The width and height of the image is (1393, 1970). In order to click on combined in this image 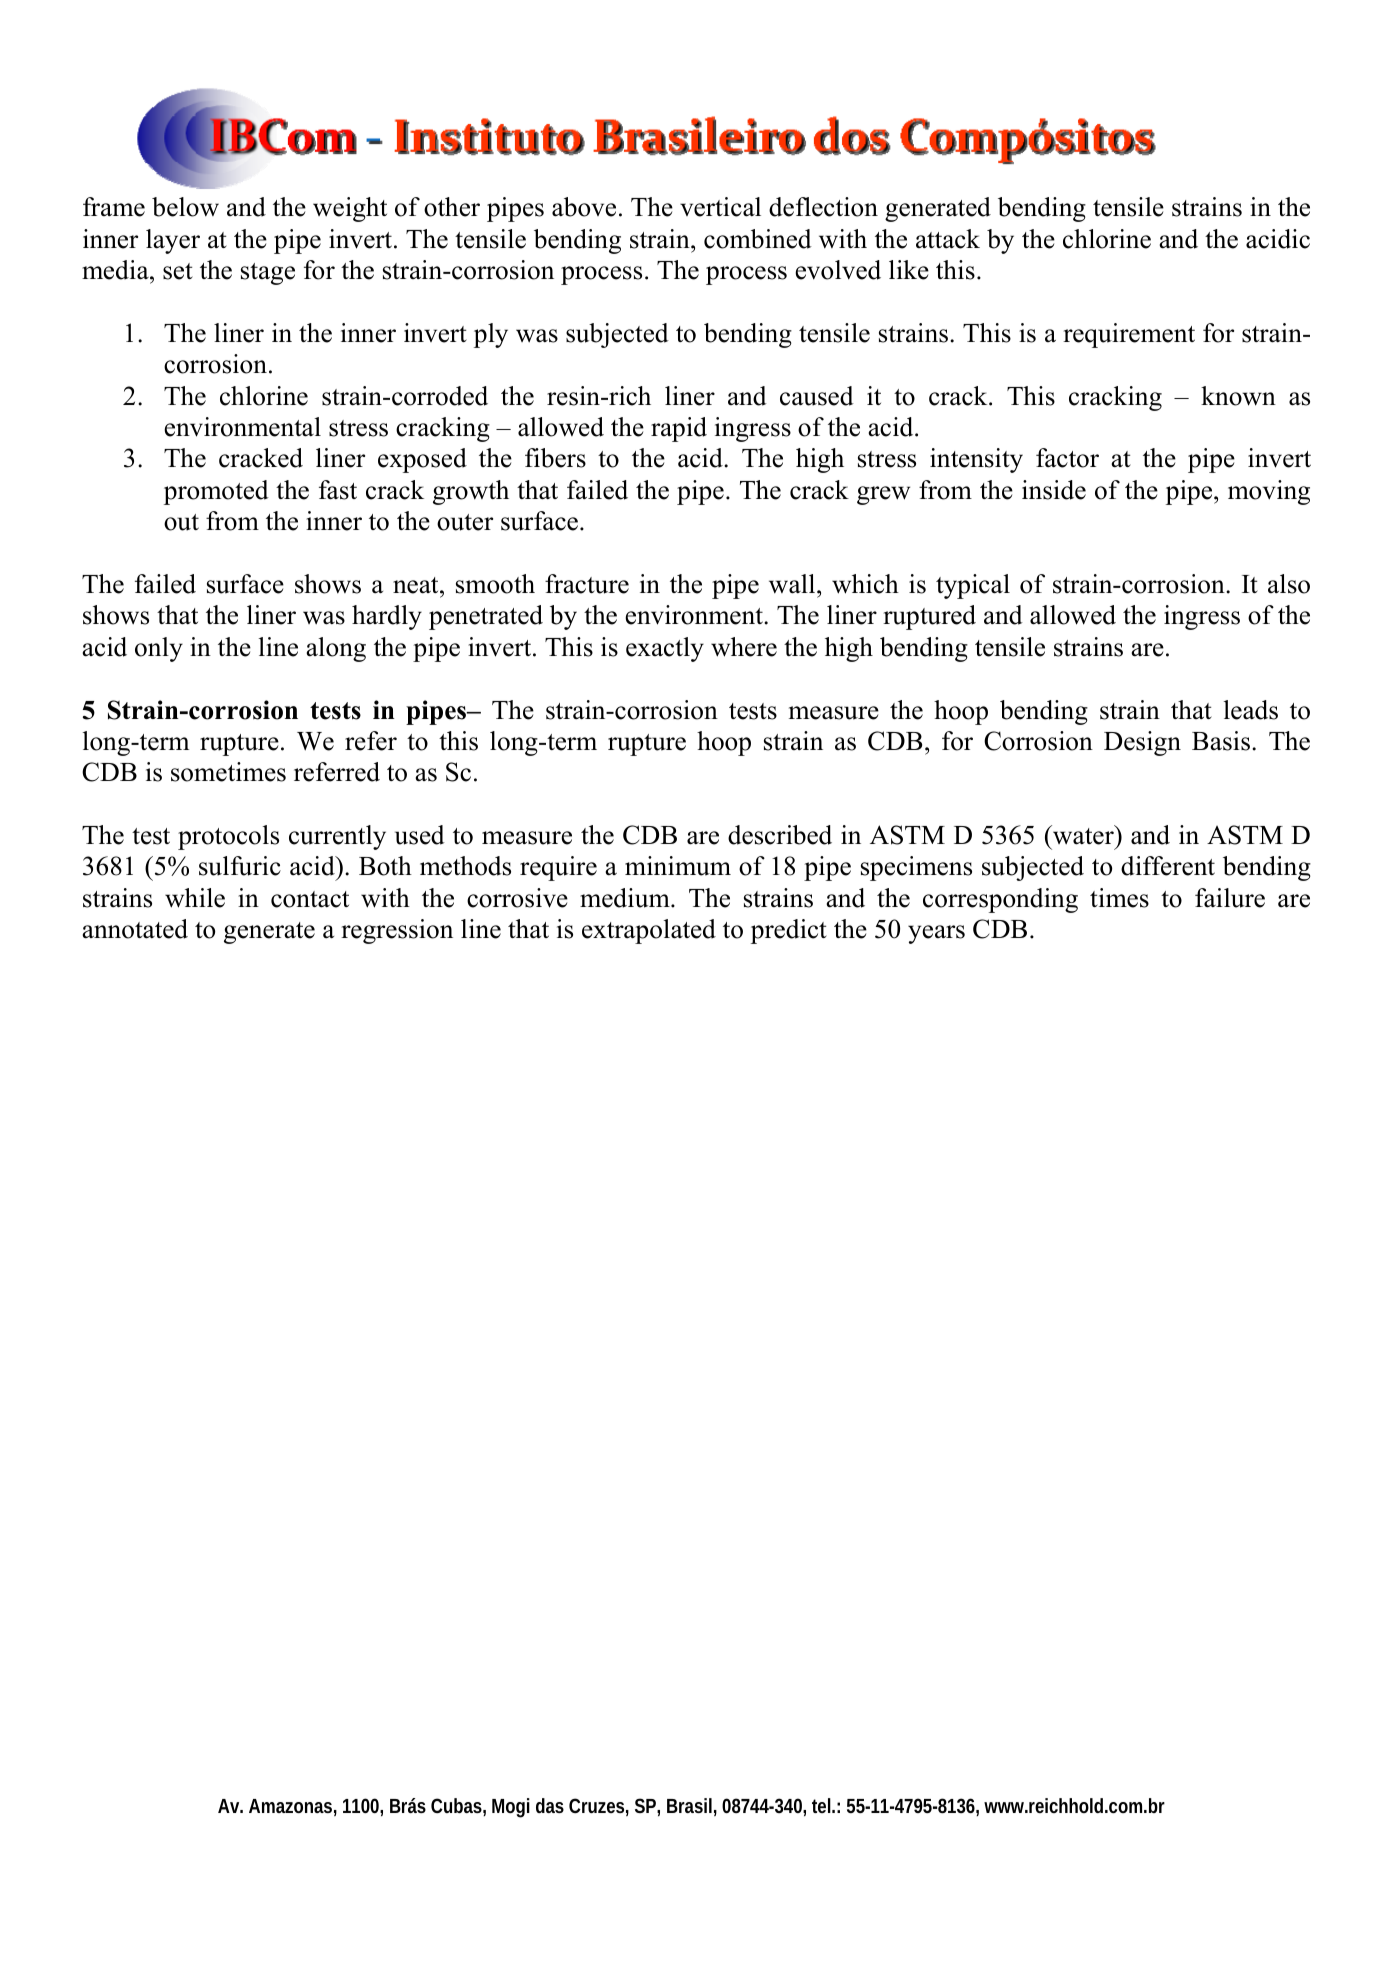, I will do `click(758, 239)`.
